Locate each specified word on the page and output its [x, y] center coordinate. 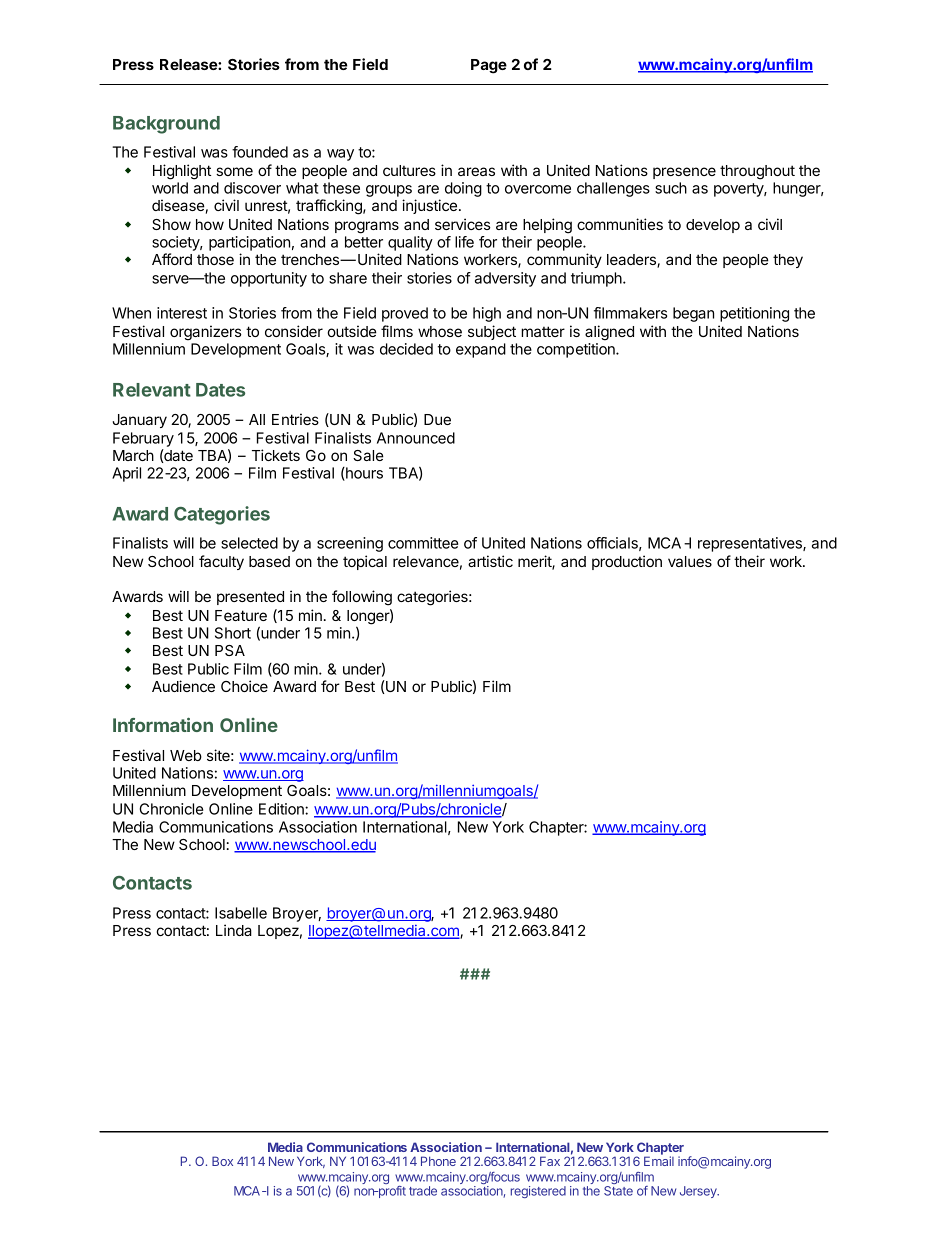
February [143, 439]
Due [437, 419]
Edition [282, 809]
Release [189, 64]
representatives [751, 544]
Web [186, 755]
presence [684, 173]
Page [489, 66]
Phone [438, 1161]
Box [222, 1161]
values [690, 561]
